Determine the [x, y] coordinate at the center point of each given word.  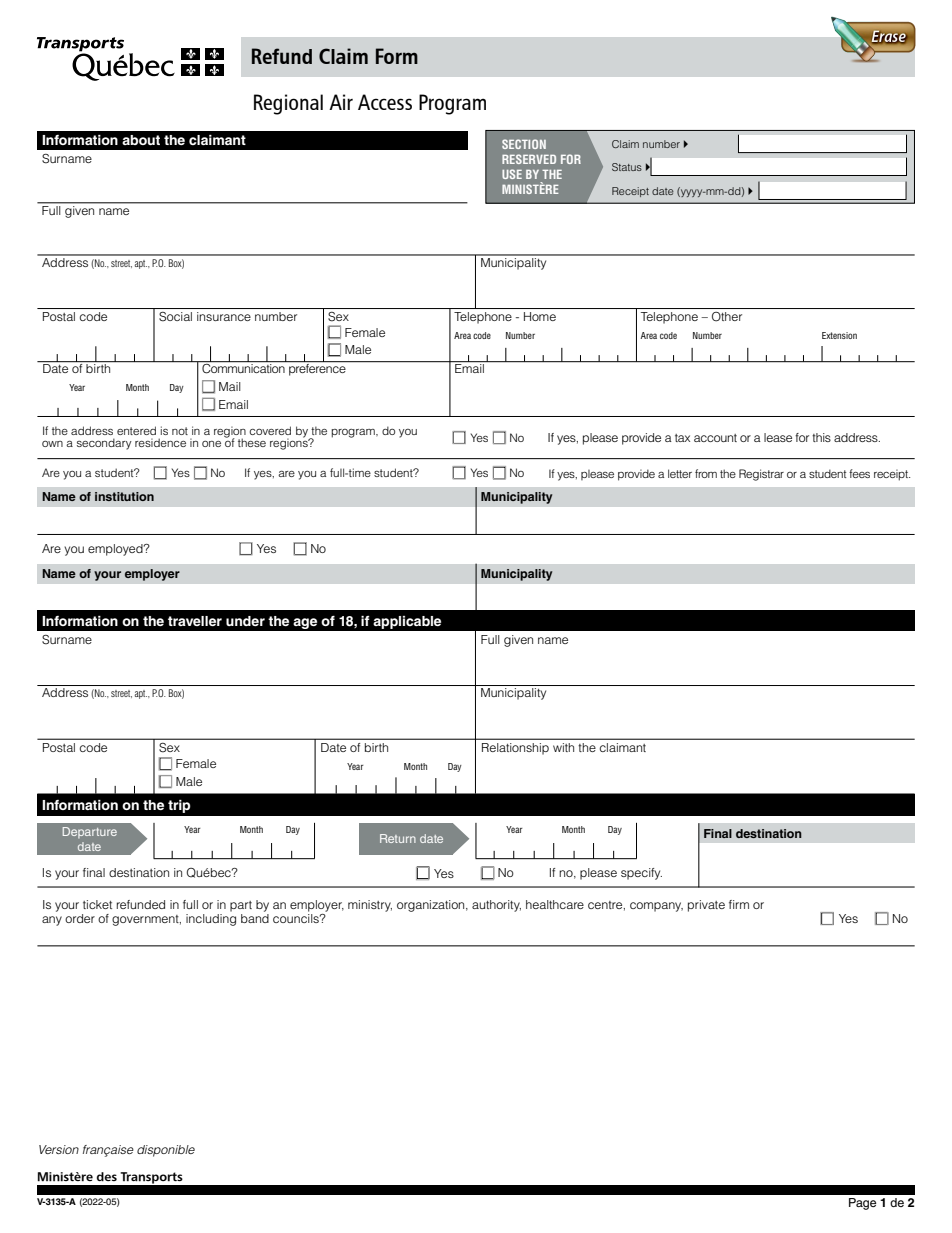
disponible [166, 1151]
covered [270, 430]
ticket [97, 904]
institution [124, 496]
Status [627, 167]
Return [398, 838]
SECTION [524, 144]
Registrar [761, 475]
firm [739, 904]
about [141, 140]
